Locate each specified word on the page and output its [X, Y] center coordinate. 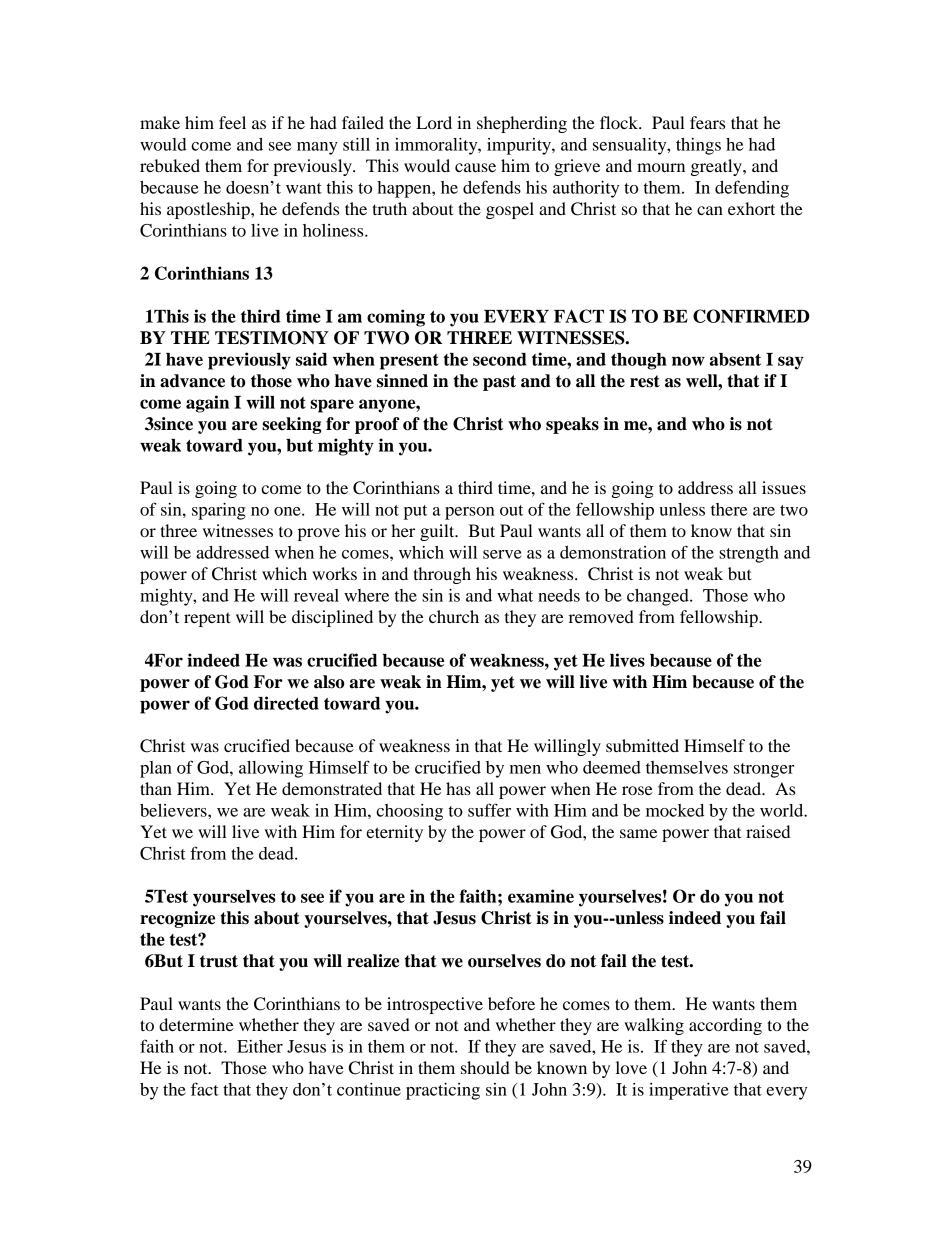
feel [232, 122]
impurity [520, 146]
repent [207, 619]
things [698, 146]
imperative [689, 1091]
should [485, 1067]
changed [659, 597]
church [454, 616]
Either [260, 1046]
